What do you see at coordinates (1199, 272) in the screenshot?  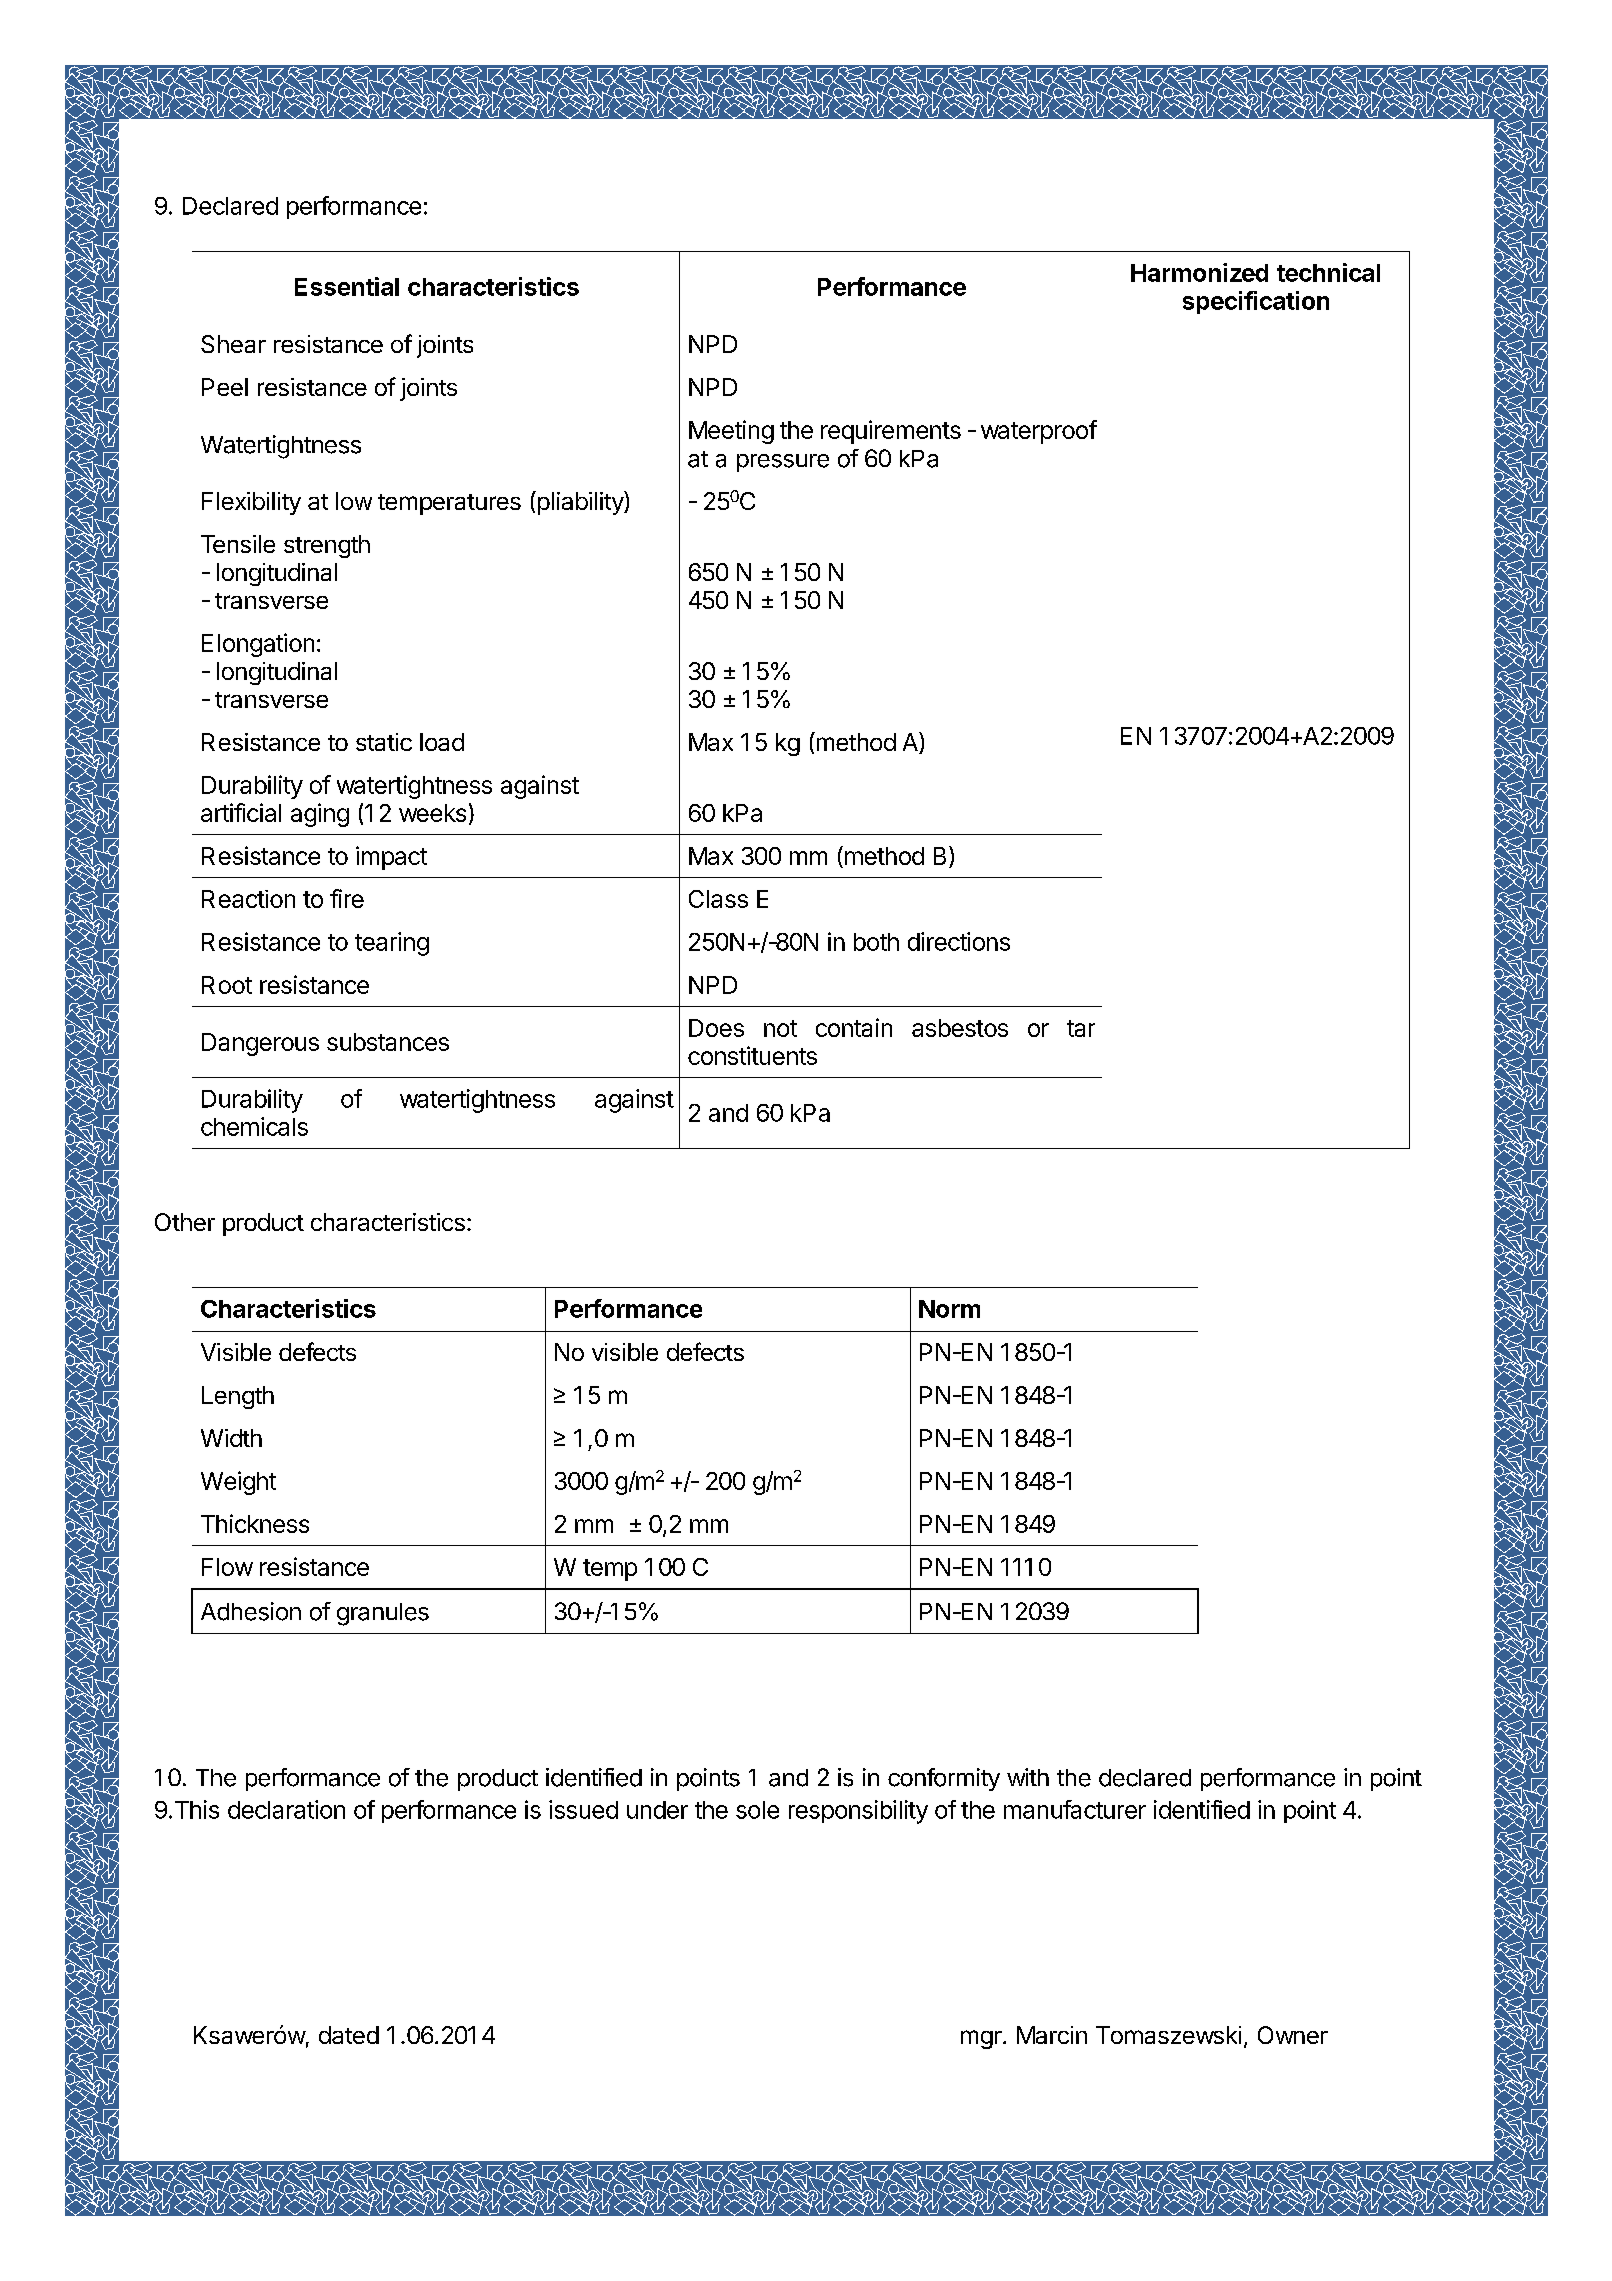 I see `Harmonized` at bounding box center [1199, 272].
